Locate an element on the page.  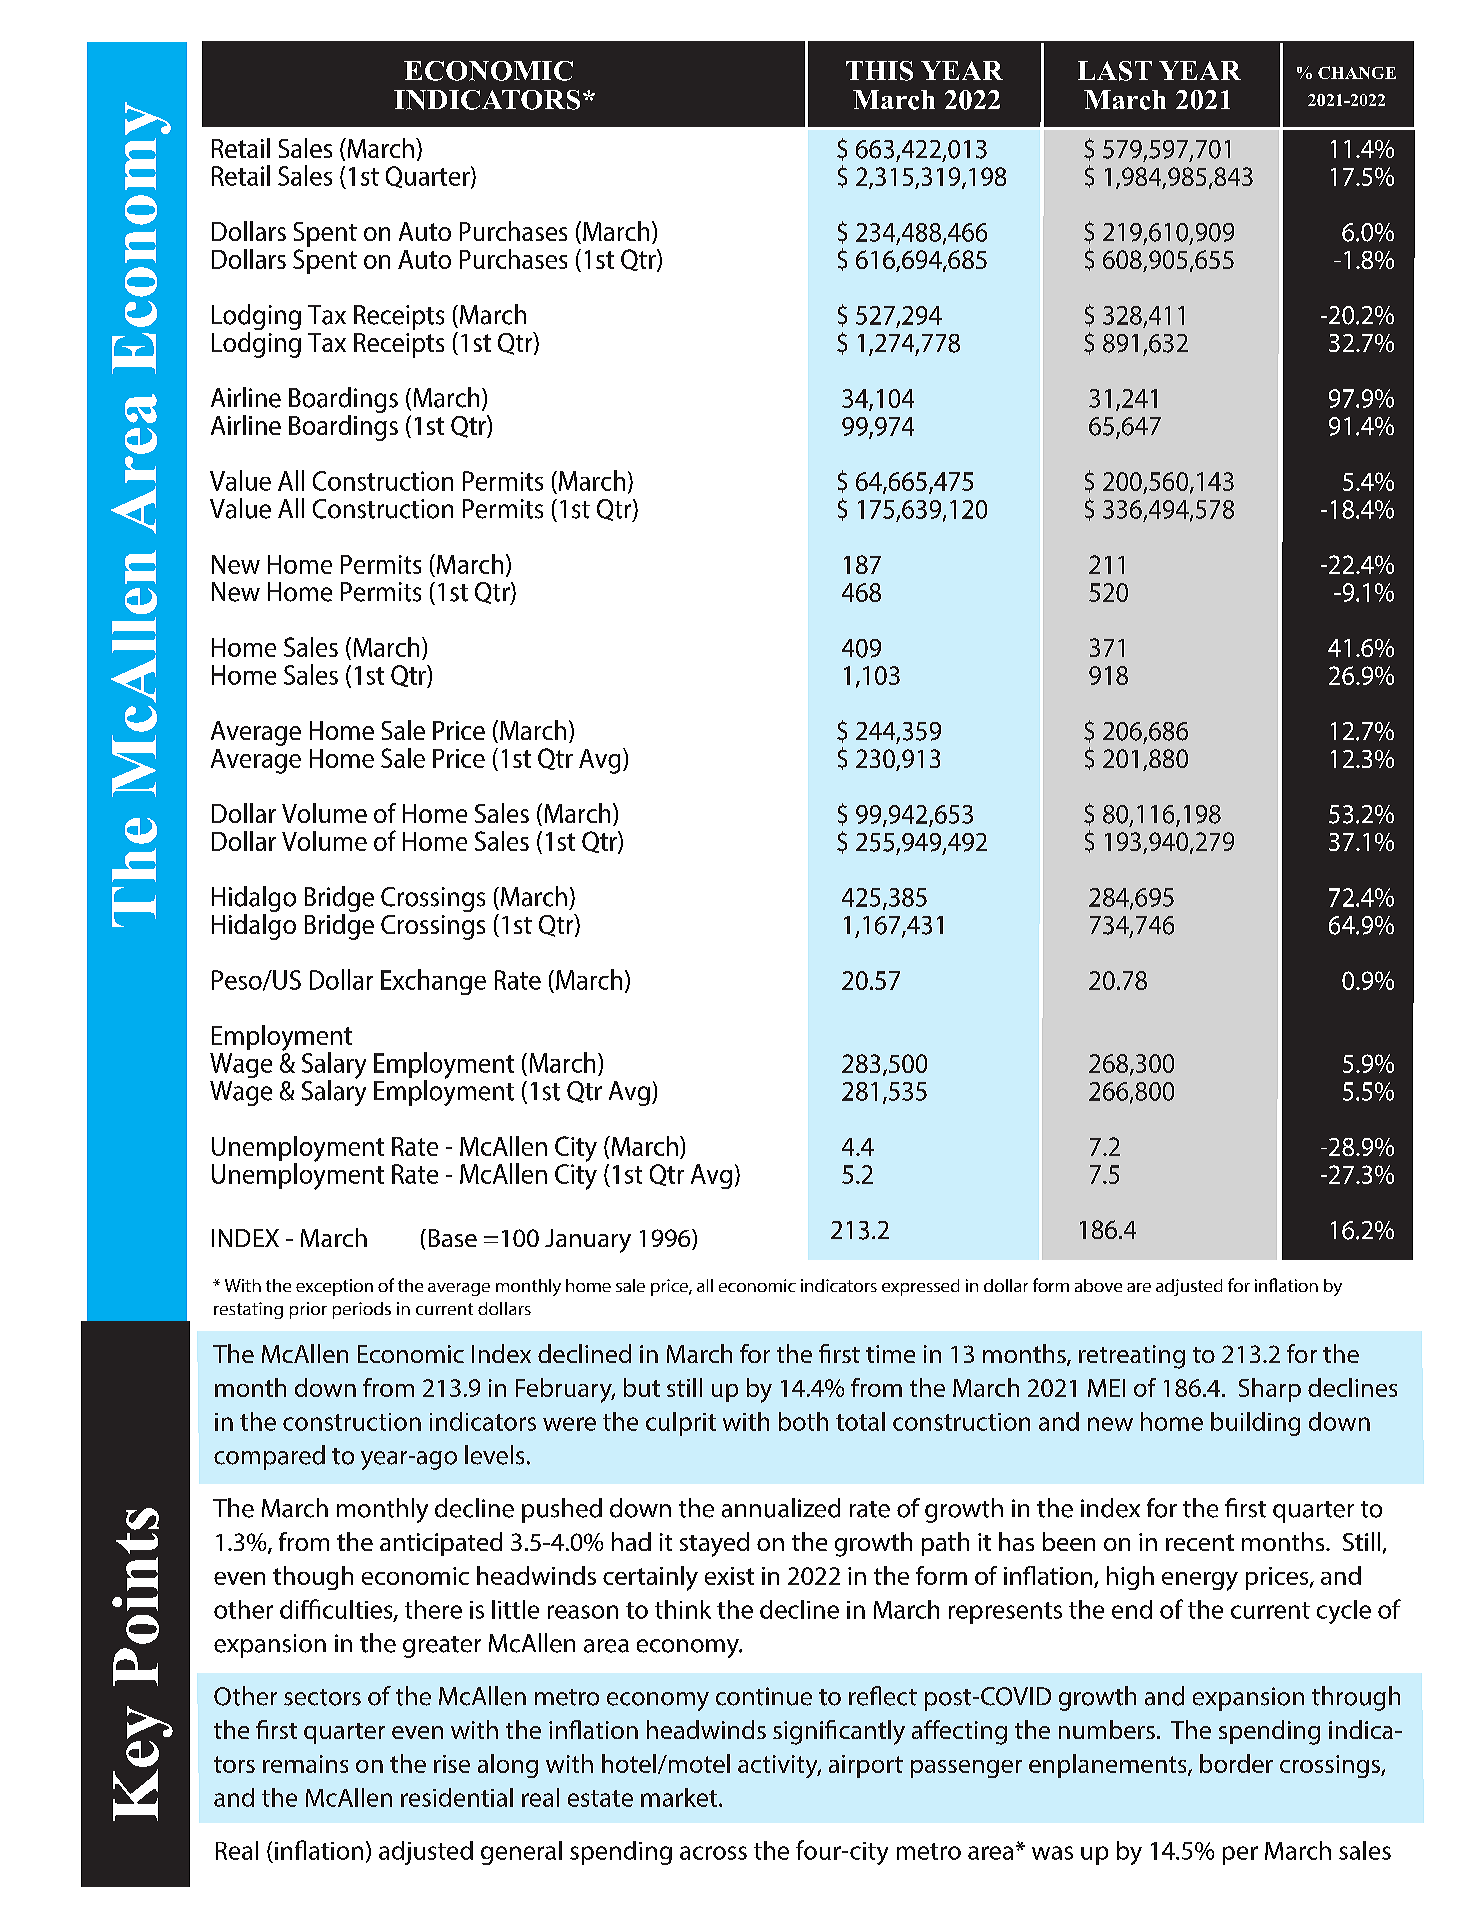
expressed is located at coordinates (920, 1287).
